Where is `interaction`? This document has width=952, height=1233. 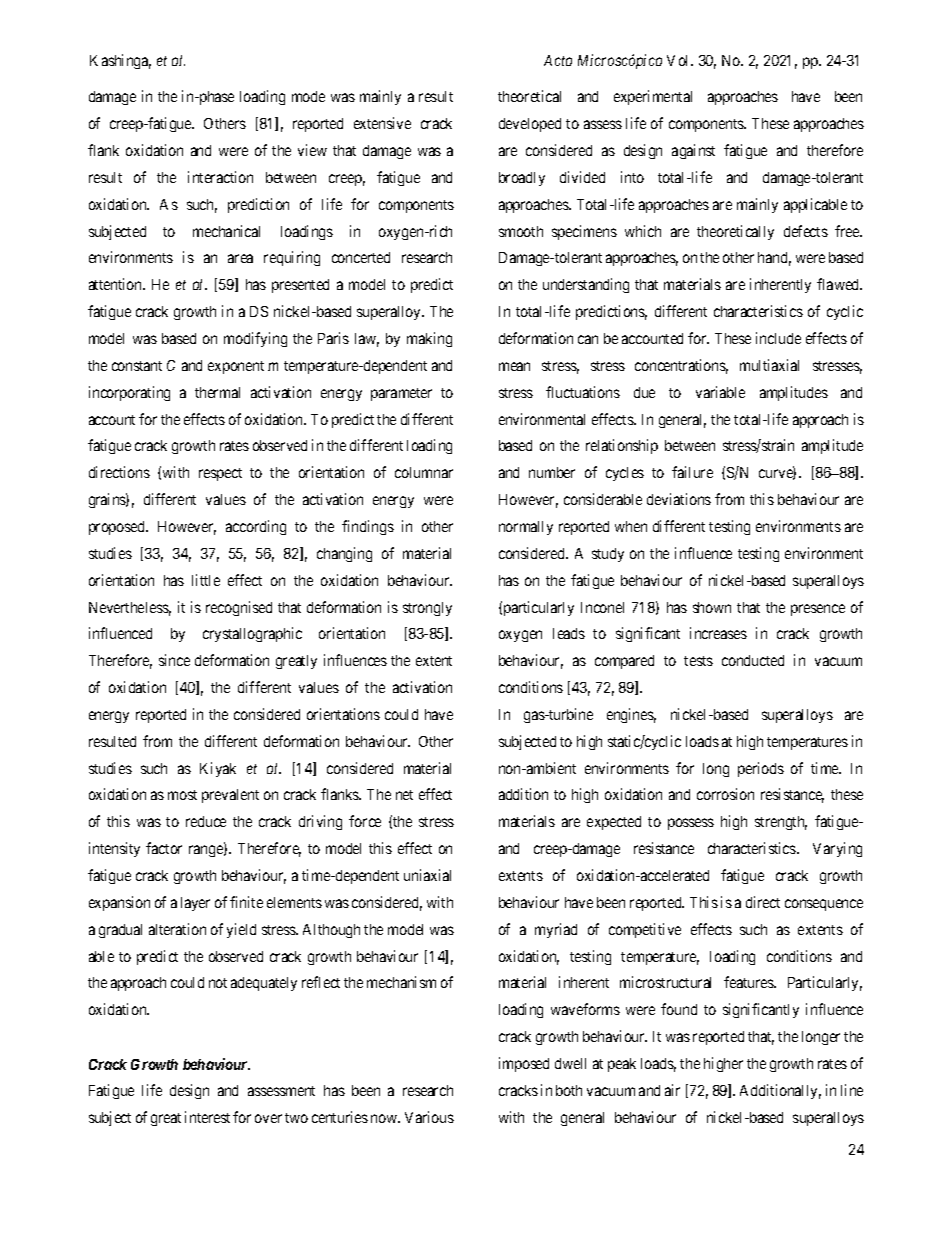
interaction is located at coordinates (220, 177).
